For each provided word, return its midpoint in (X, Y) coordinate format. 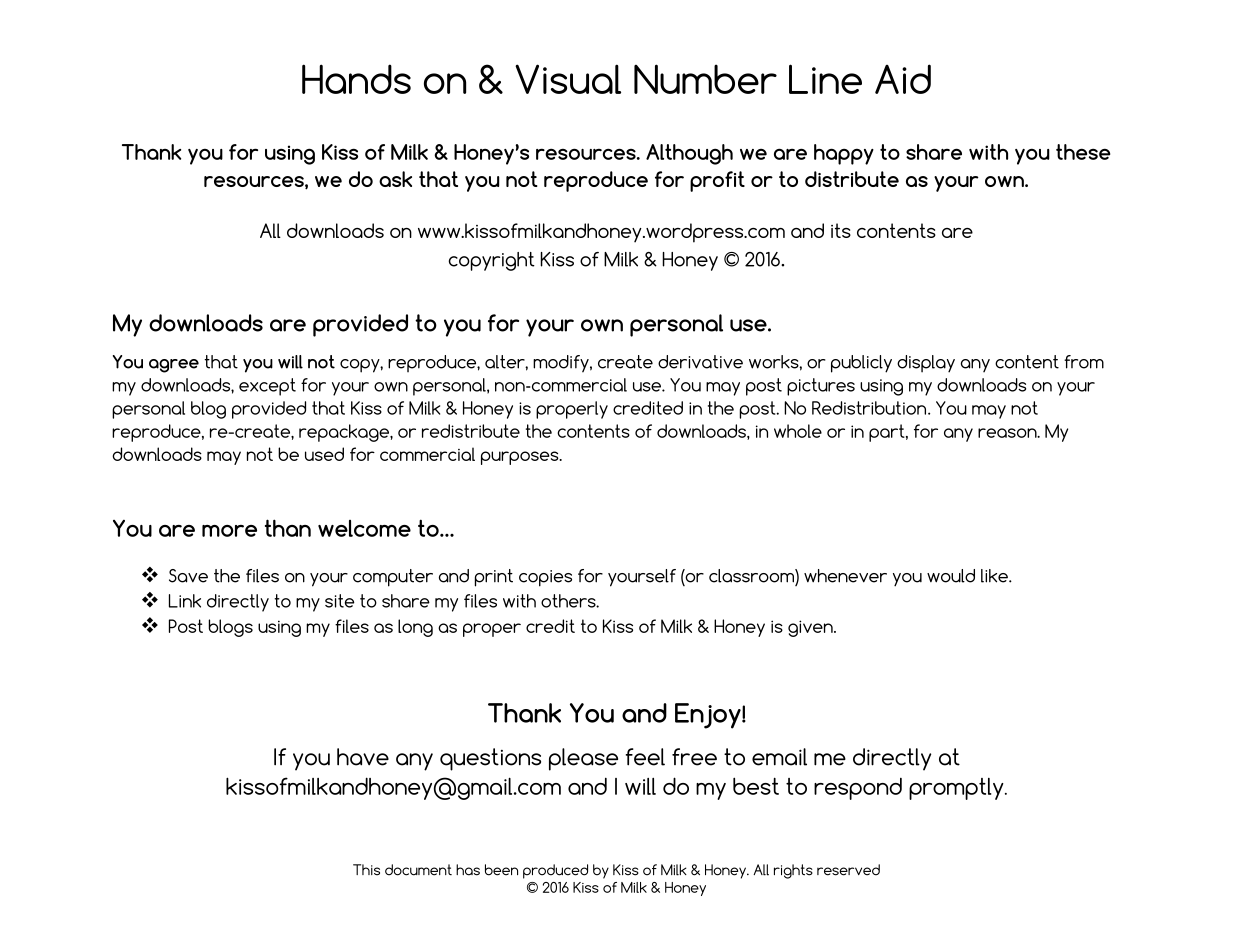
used (324, 454)
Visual (568, 79)
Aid (903, 79)
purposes (521, 458)
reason (1008, 433)
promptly (957, 789)
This (366, 870)
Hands (356, 79)
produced (555, 871)
